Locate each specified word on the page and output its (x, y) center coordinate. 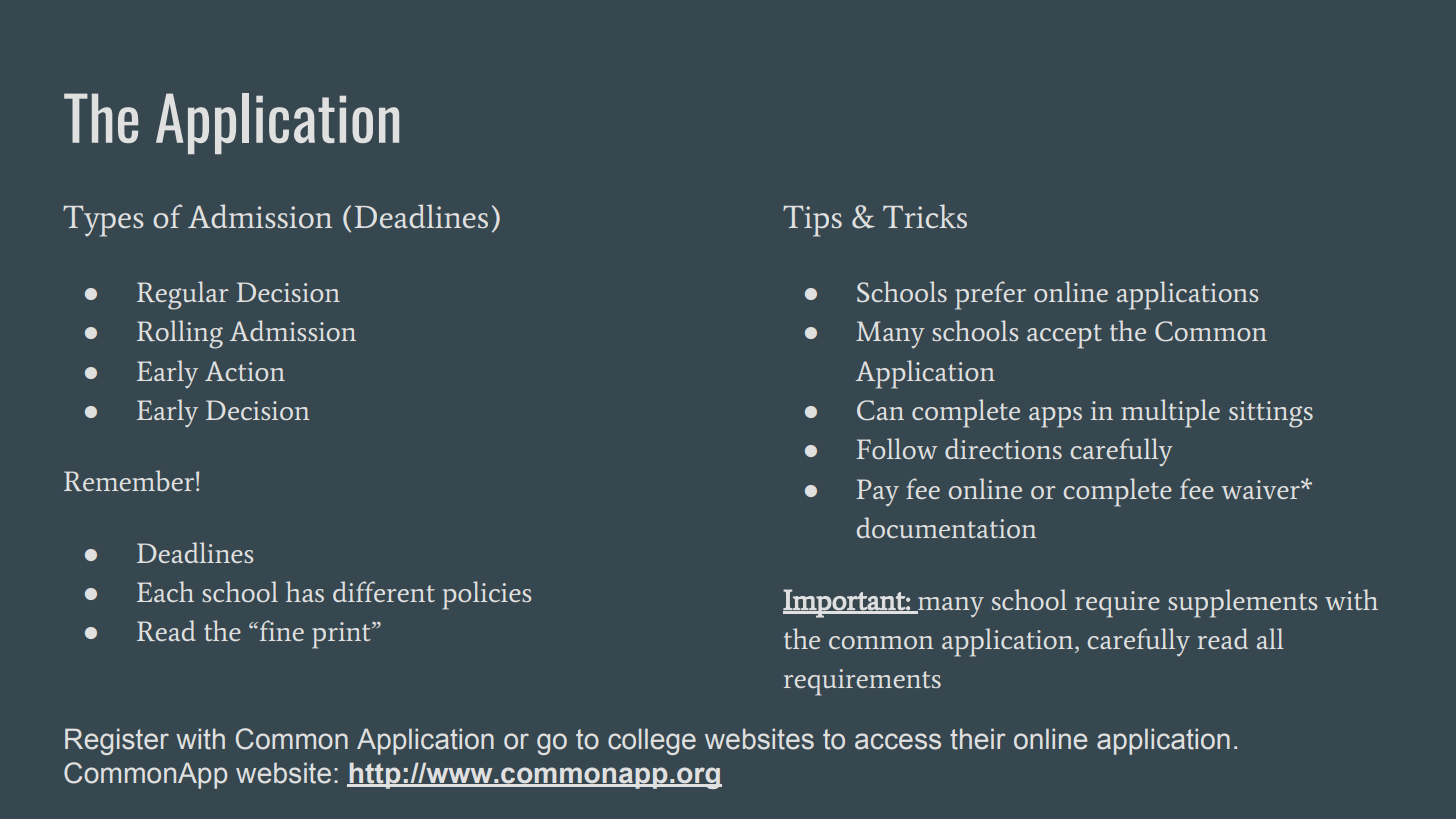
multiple (1170, 413)
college (652, 741)
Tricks (925, 216)
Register (117, 741)
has (305, 591)
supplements (1242, 603)
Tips (812, 221)
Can (880, 410)
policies (486, 595)
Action (245, 371)
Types (103, 221)
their (978, 739)
